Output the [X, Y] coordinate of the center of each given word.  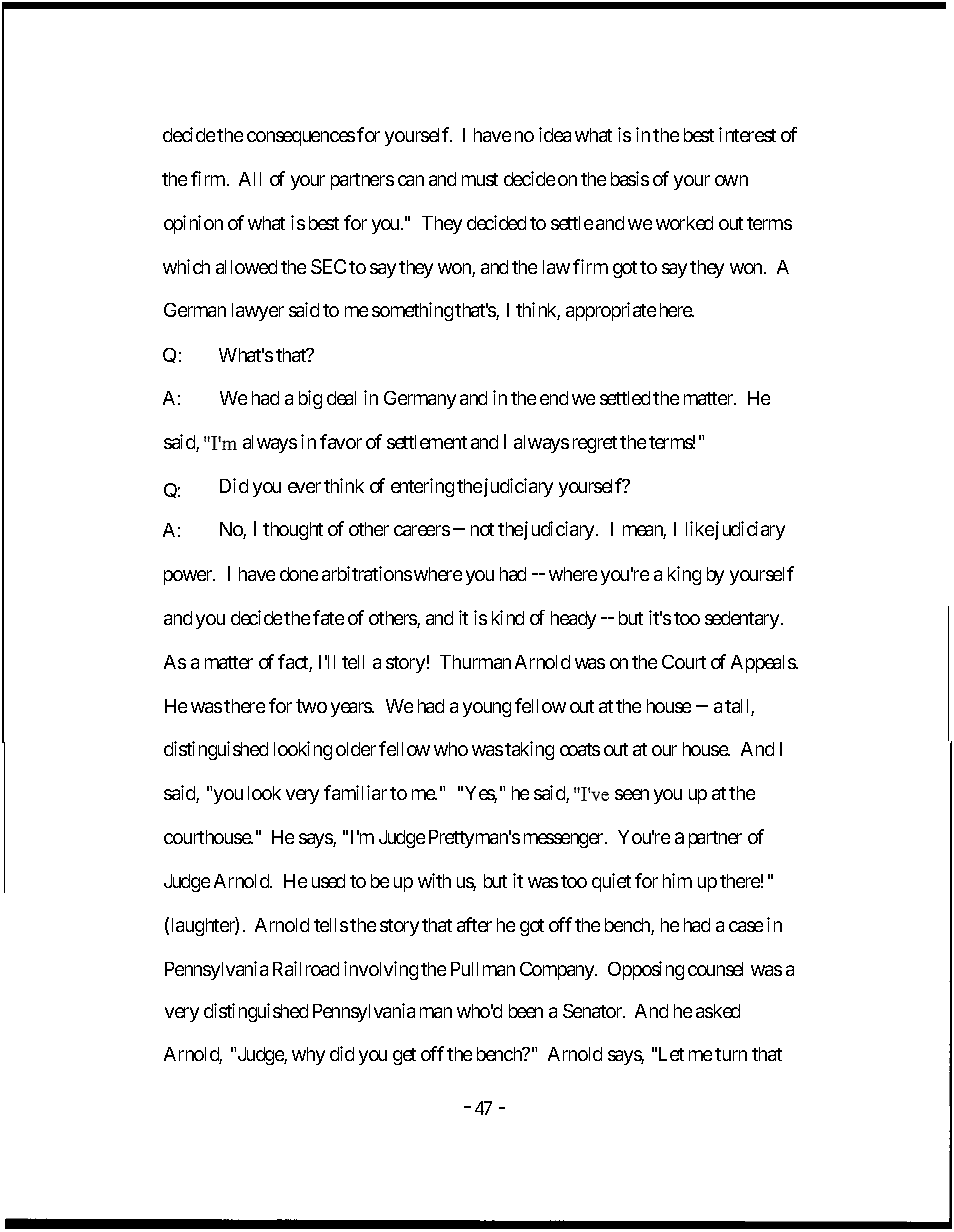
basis [630, 178]
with [434, 880]
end [554, 398]
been [526, 1011]
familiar [355, 792]
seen [632, 794]
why [308, 1056]
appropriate [611, 311]
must [480, 179]
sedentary [742, 620]
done [299, 574]
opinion [193, 224]
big [310, 399]
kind [508, 617]
